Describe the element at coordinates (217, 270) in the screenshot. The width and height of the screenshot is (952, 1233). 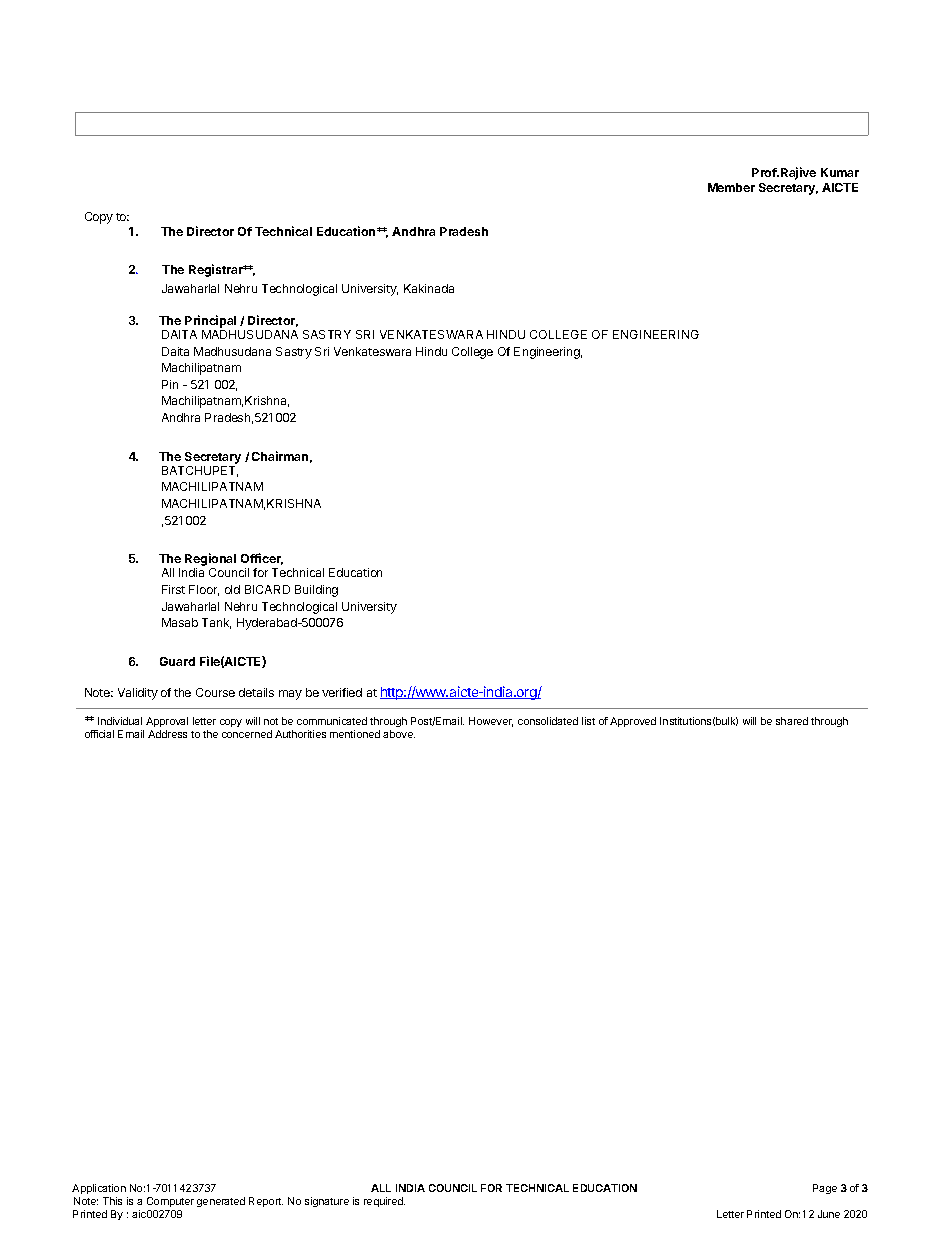
I see `Registrar` at that location.
